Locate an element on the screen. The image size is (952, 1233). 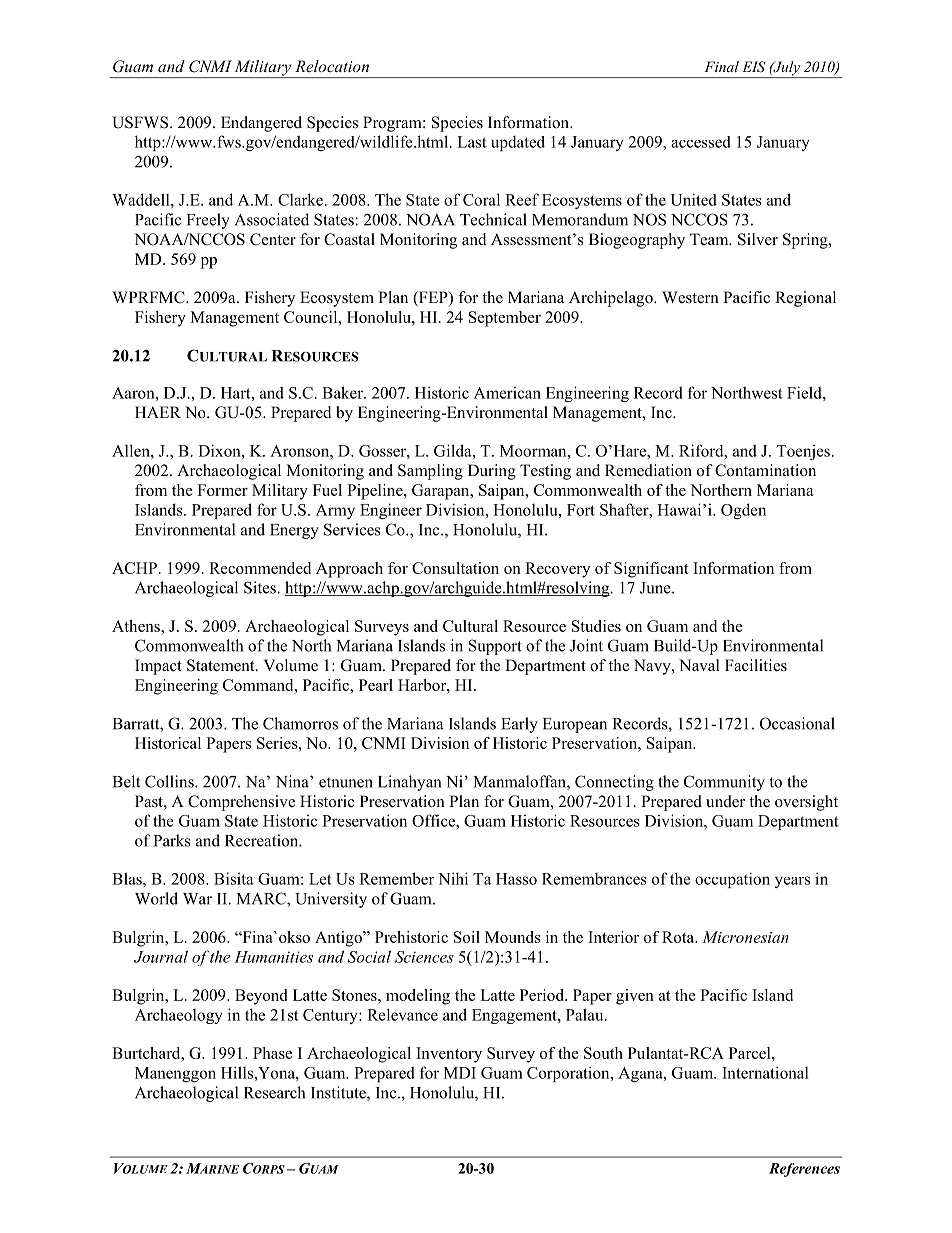
Relocation is located at coordinates (332, 66).
